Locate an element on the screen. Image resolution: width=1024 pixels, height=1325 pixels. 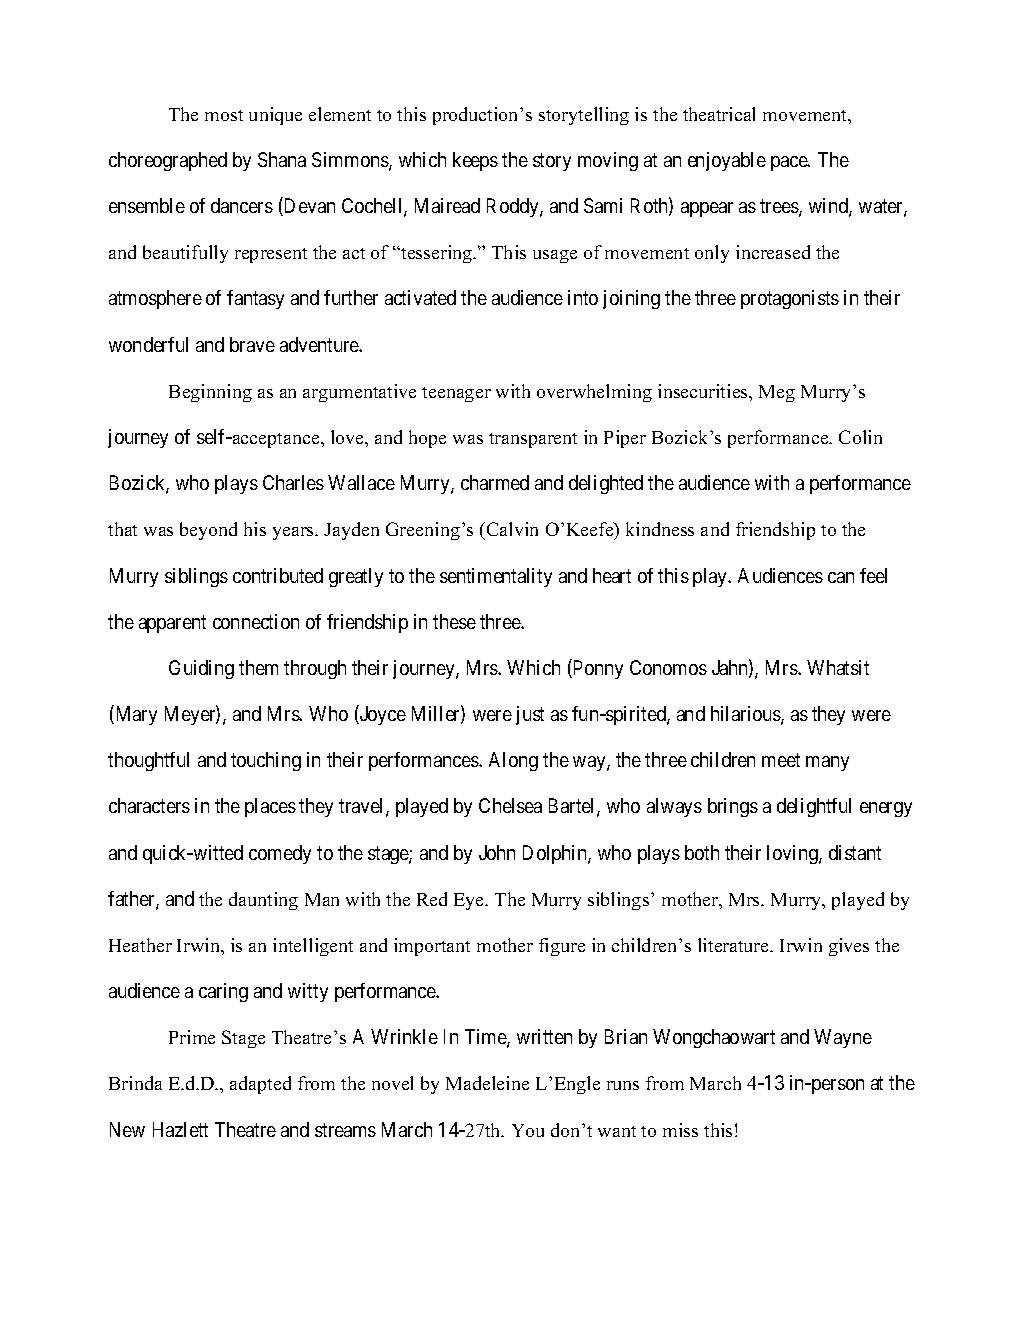
Charles is located at coordinates (293, 482).
